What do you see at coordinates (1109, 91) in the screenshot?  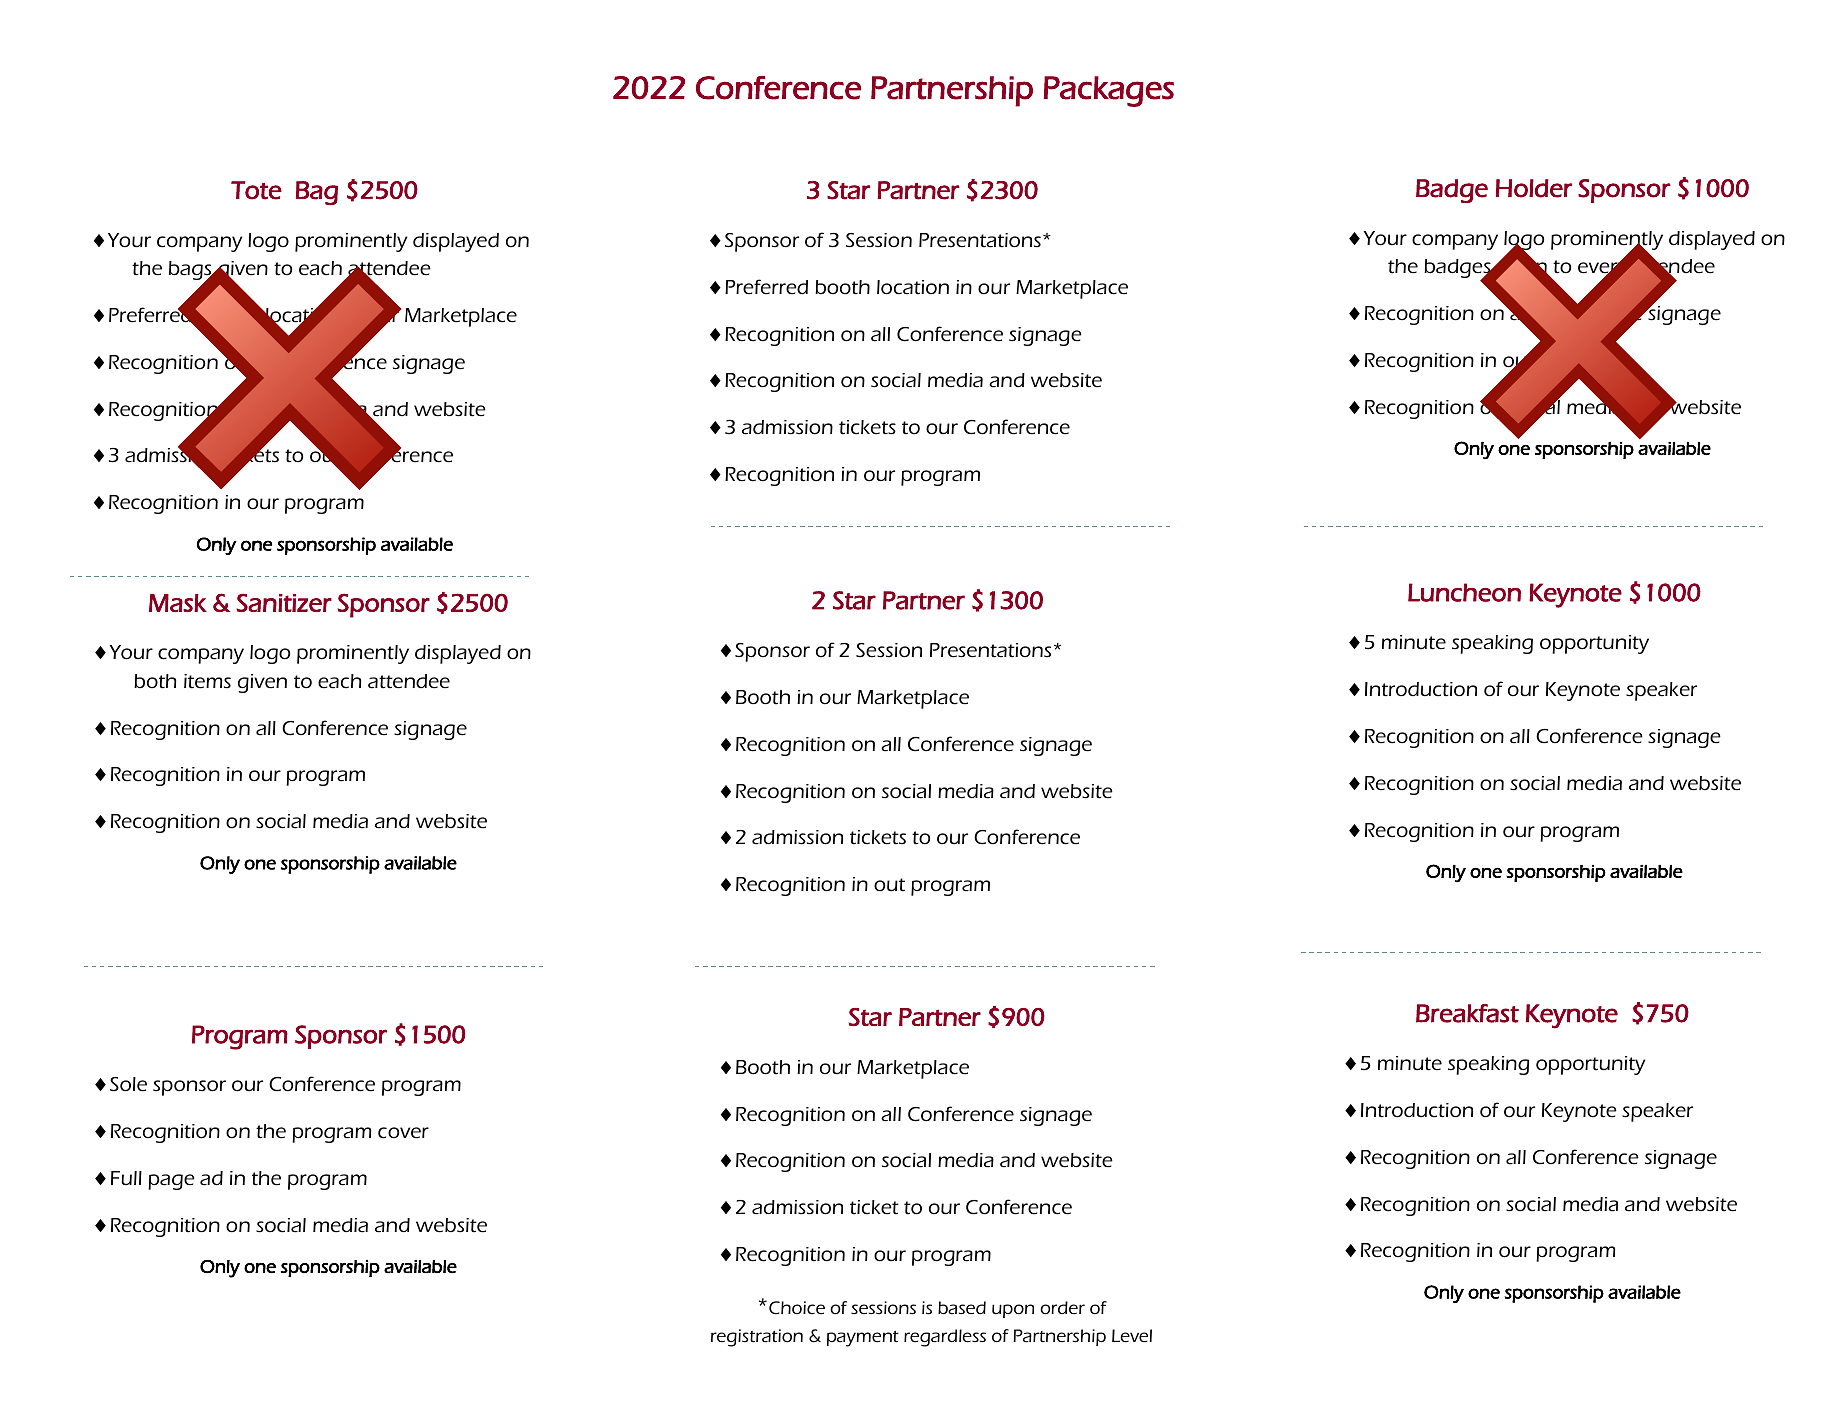 I see `Packages` at bounding box center [1109, 91].
